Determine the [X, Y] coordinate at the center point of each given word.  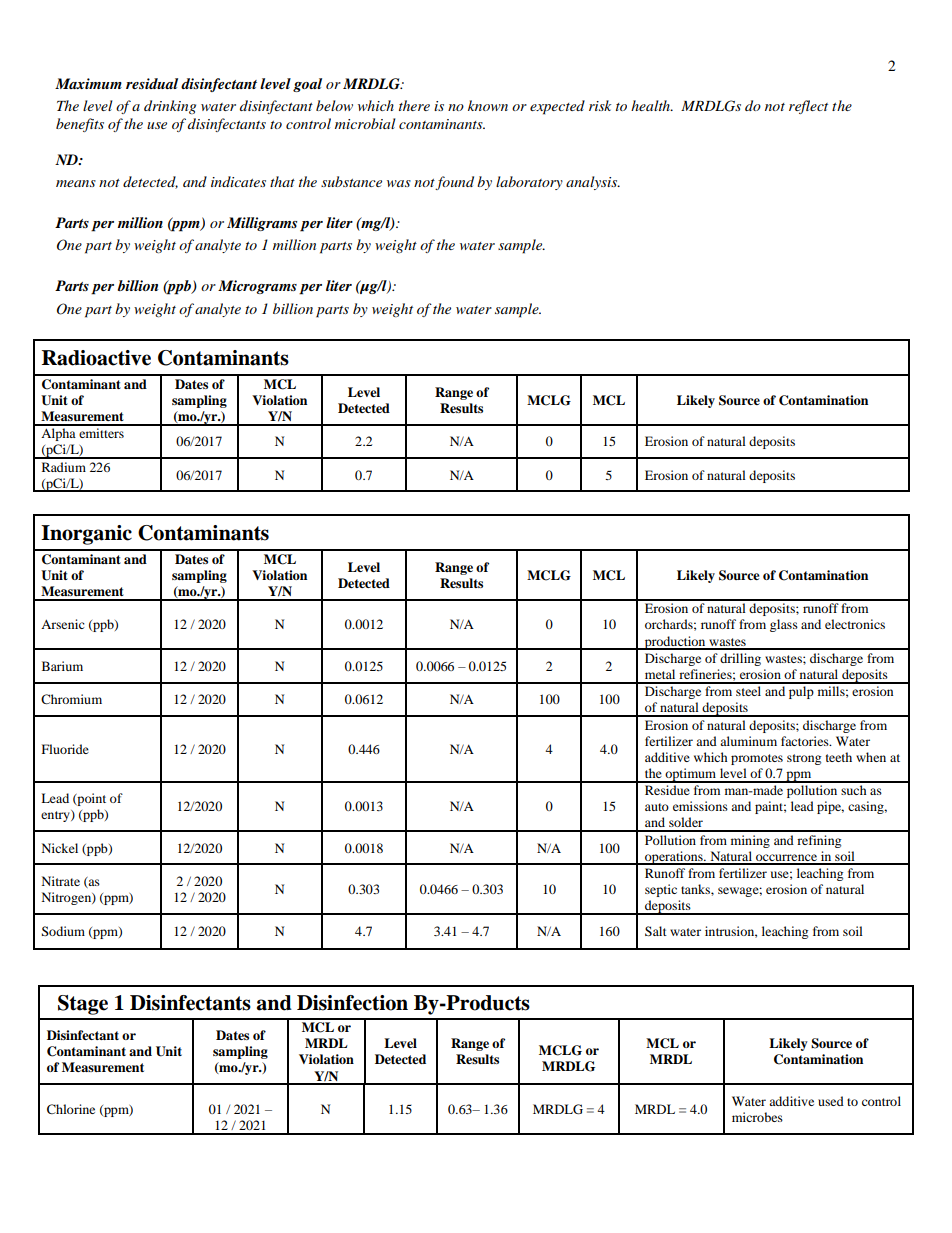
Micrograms [257, 287]
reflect [808, 107]
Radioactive [96, 358]
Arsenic [63, 624]
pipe [830, 807]
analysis [593, 183]
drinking [170, 107]
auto [657, 807]
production [675, 643]
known [488, 105]
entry [56, 816]
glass [784, 625]
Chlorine [71, 1109]
